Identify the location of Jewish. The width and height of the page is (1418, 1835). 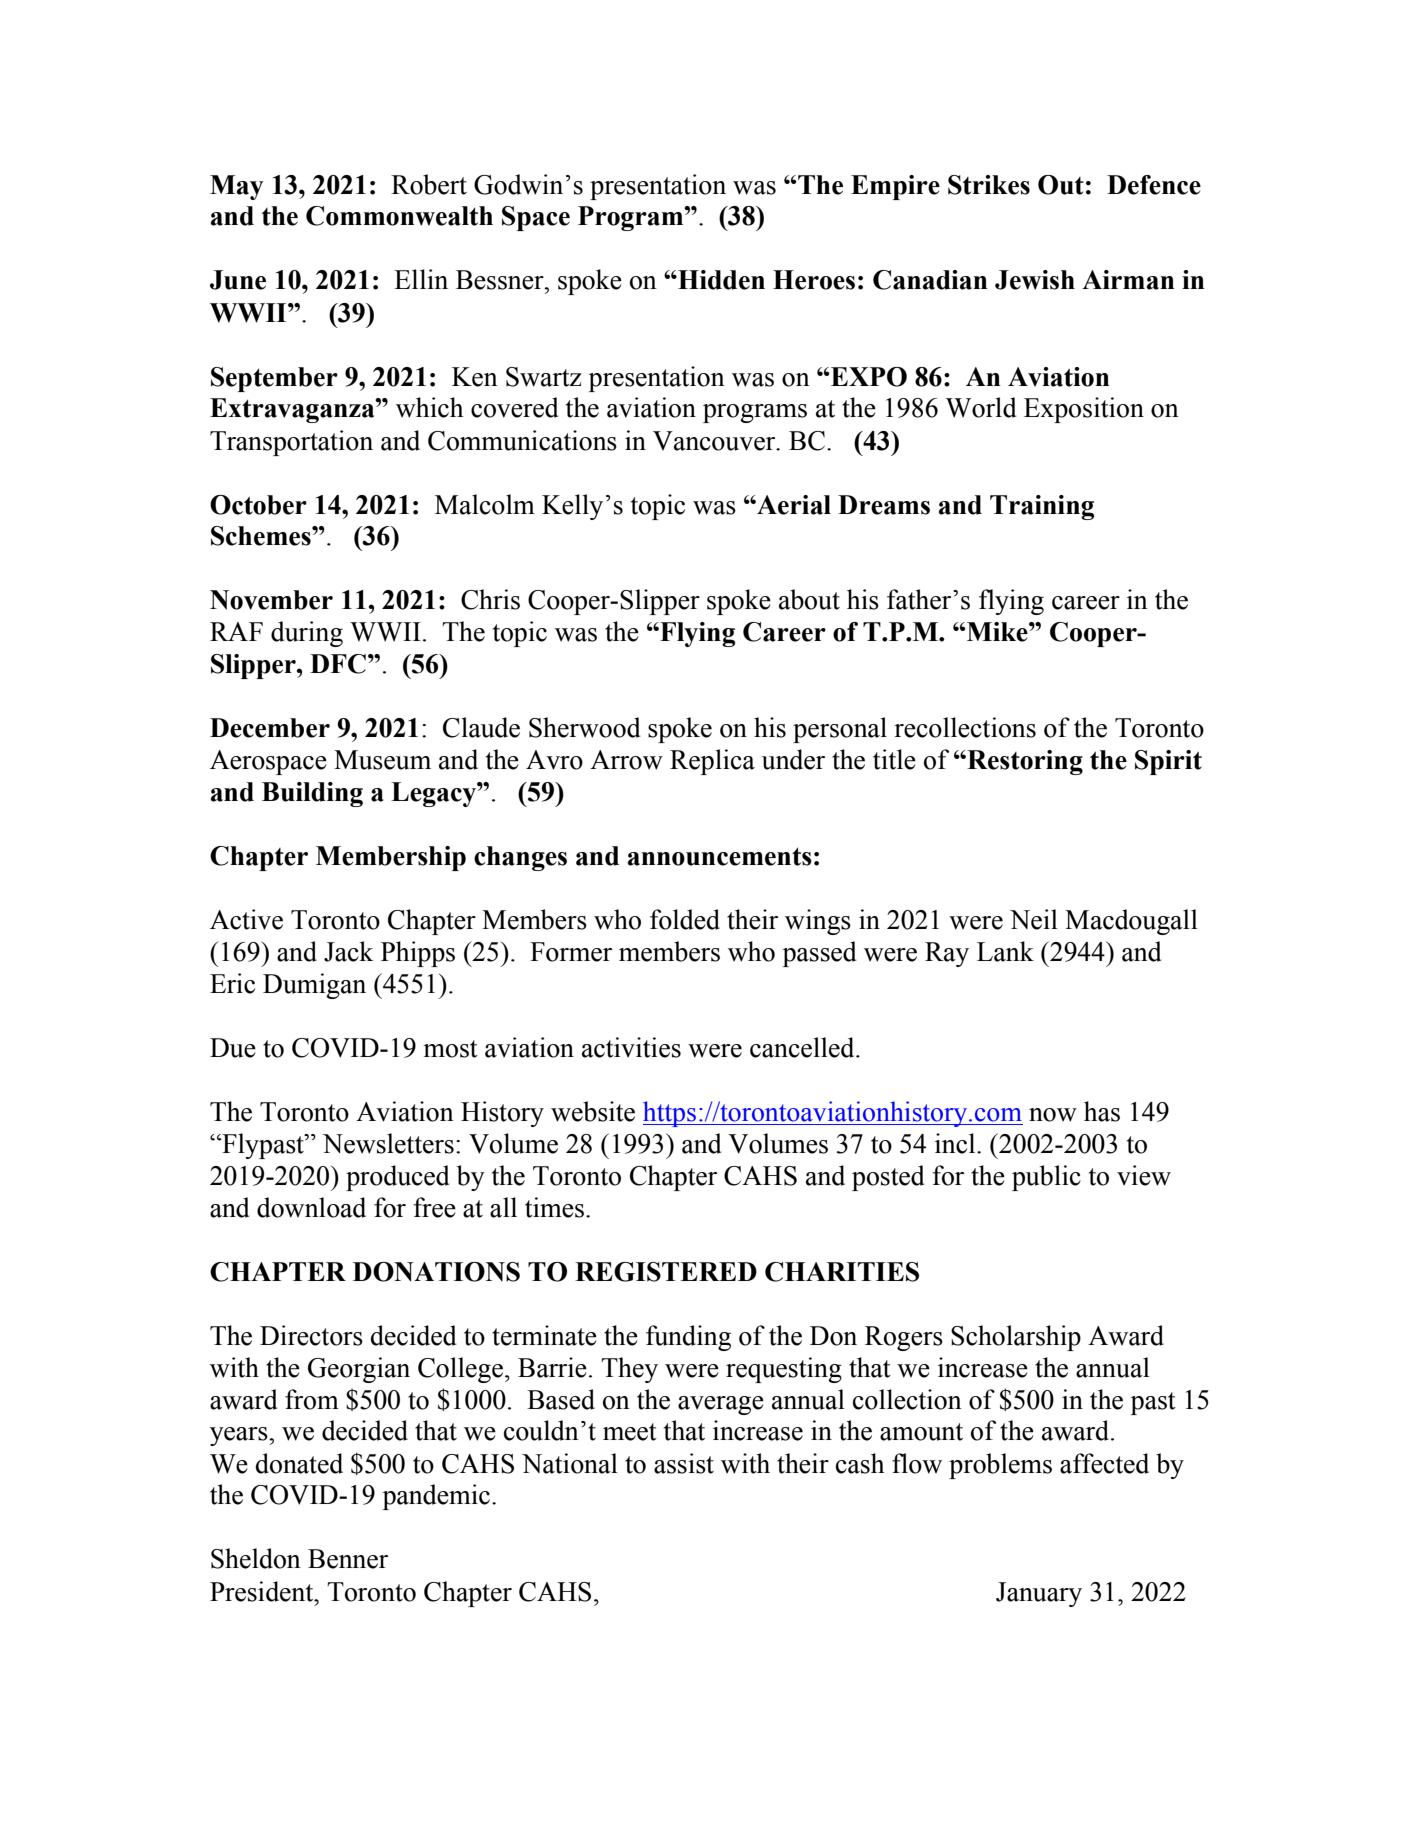
(1035, 280).
